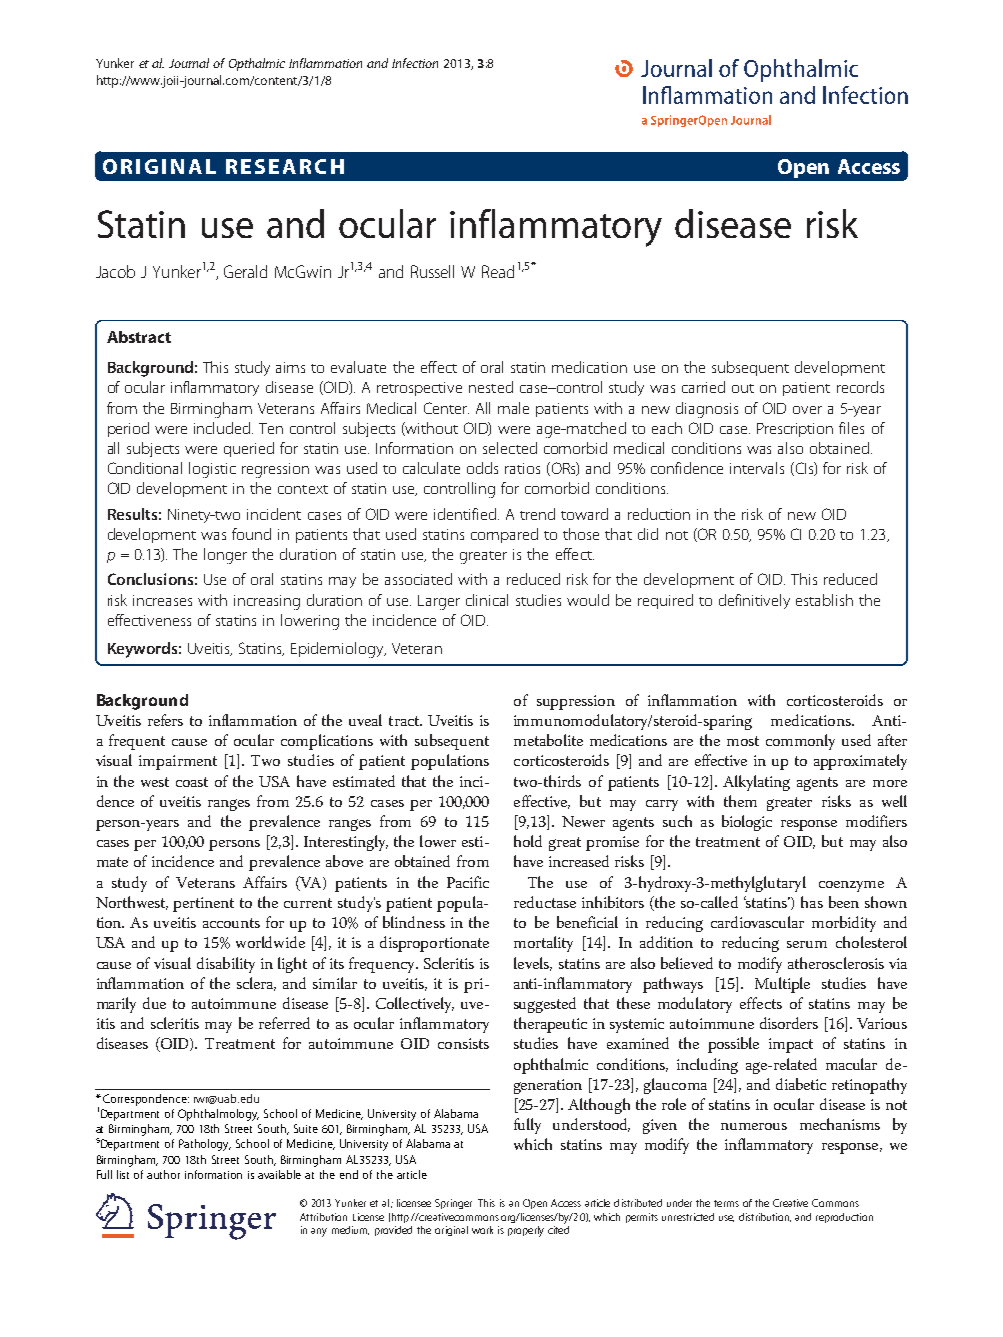 This image has width=1003, height=1337. What do you see at coordinates (860, 387) in the image?
I see `records` at bounding box center [860, 387].
